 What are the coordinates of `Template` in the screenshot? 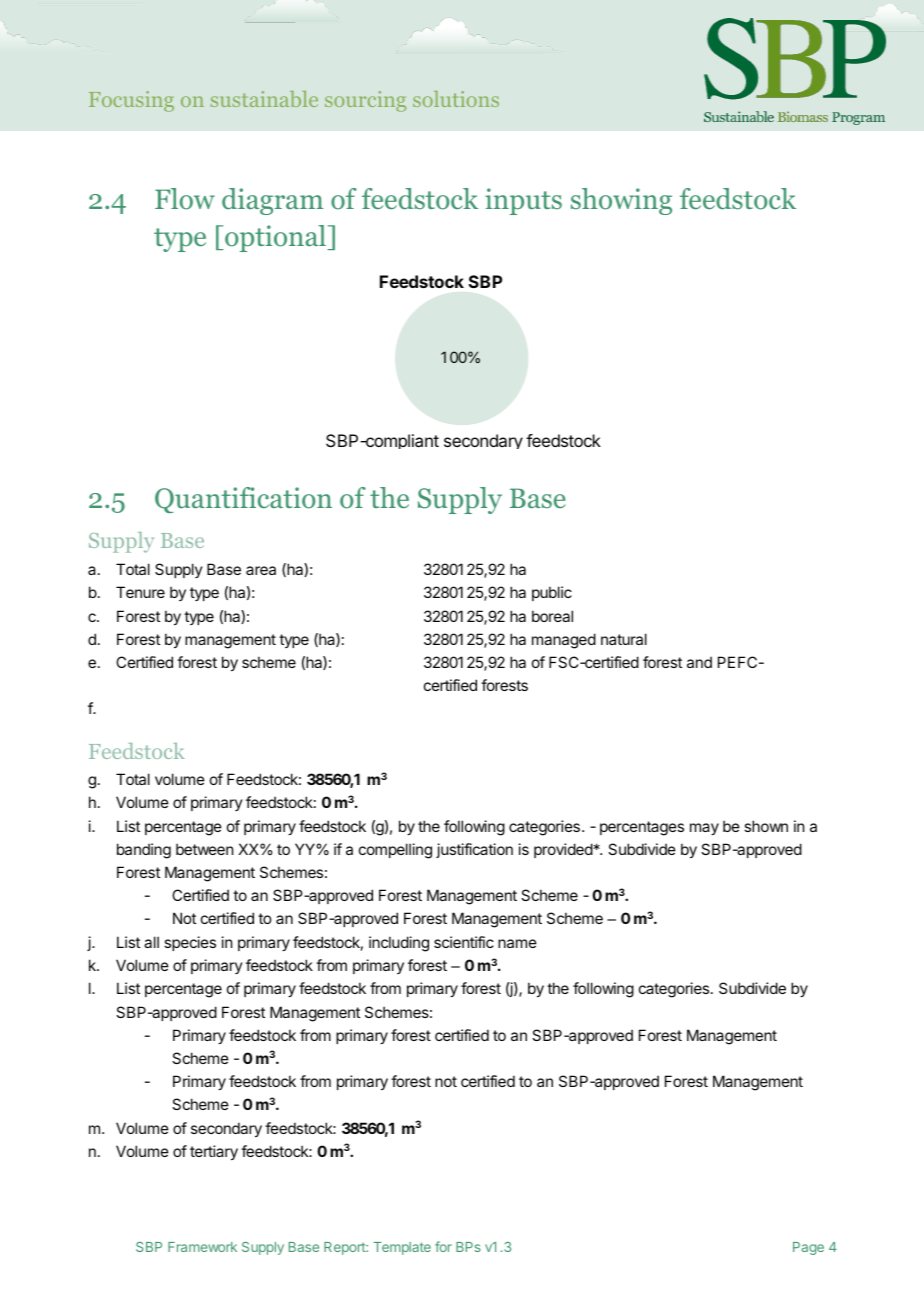 It's located at (402, 1248).
